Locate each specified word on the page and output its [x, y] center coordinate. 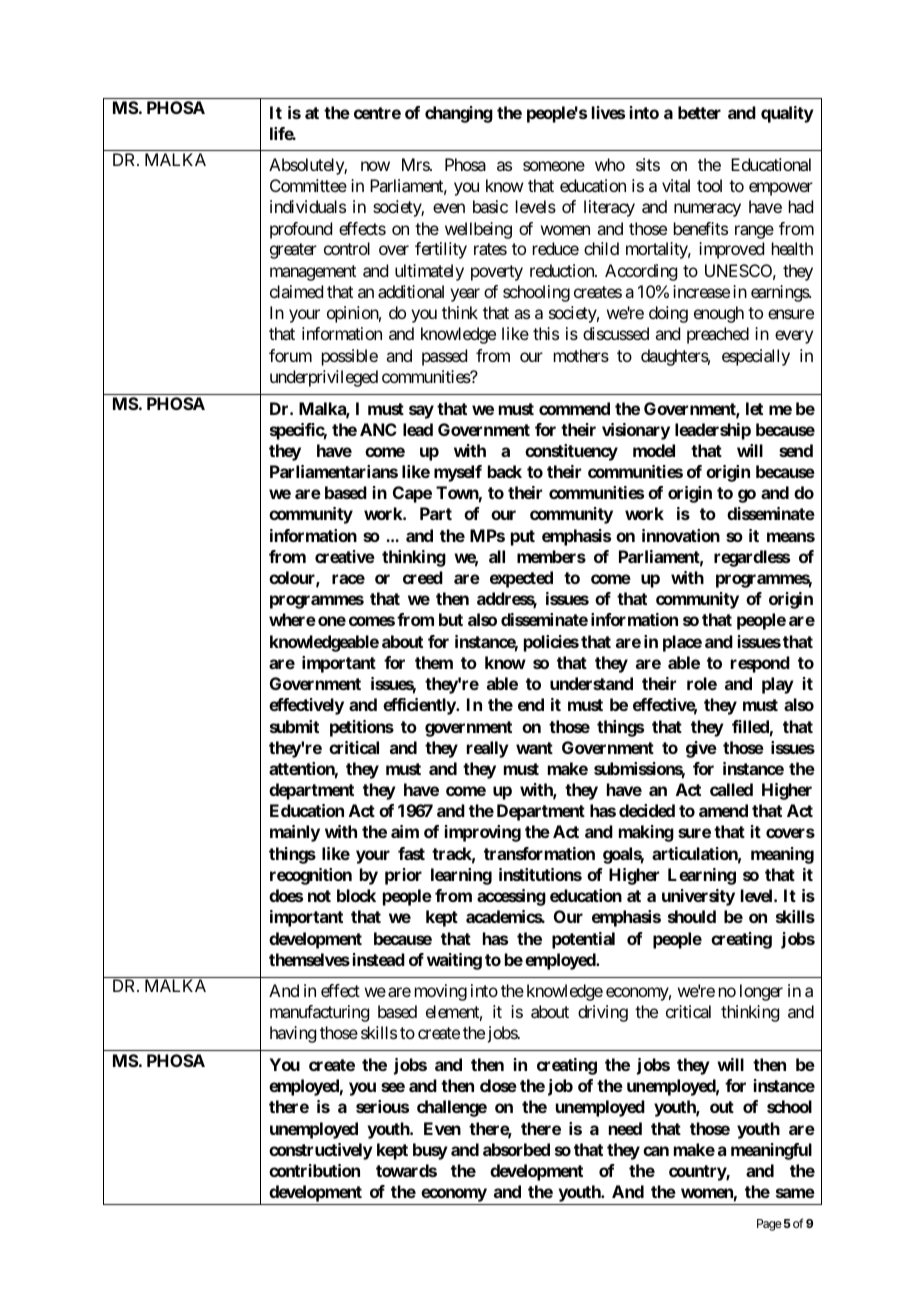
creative [345, 556]
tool [709, 185]
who [610, 164]
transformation [539, 853]
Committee [308, 185]
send [796, 450]
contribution [314, 1170]
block [356, 895]
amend [723, 810]
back [505, 471]
